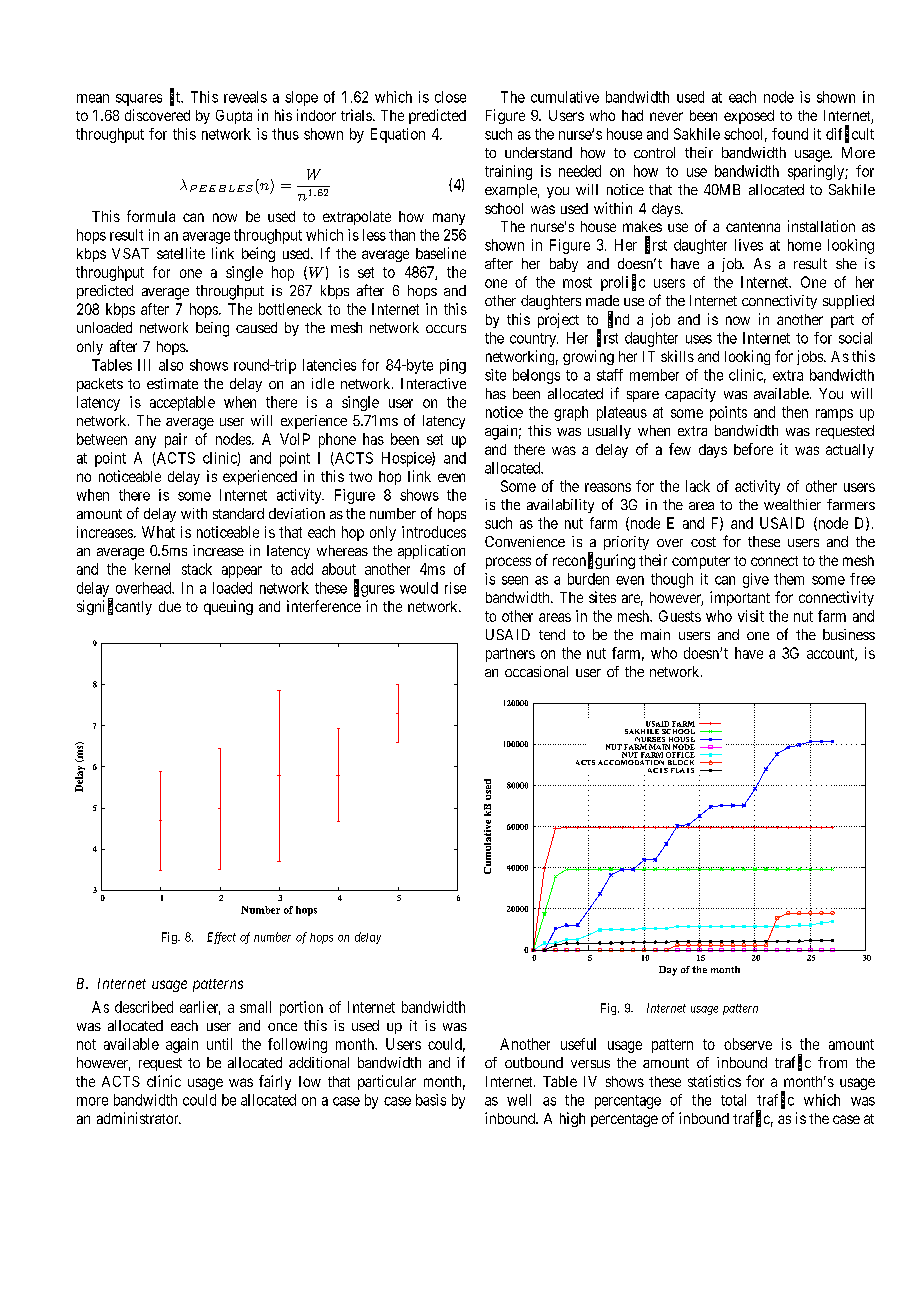 This image has height=1308, width=924. What do you see at coordinates (139, 1118) in the image?
I see `administrator` at bounding box center [139, 1118].
